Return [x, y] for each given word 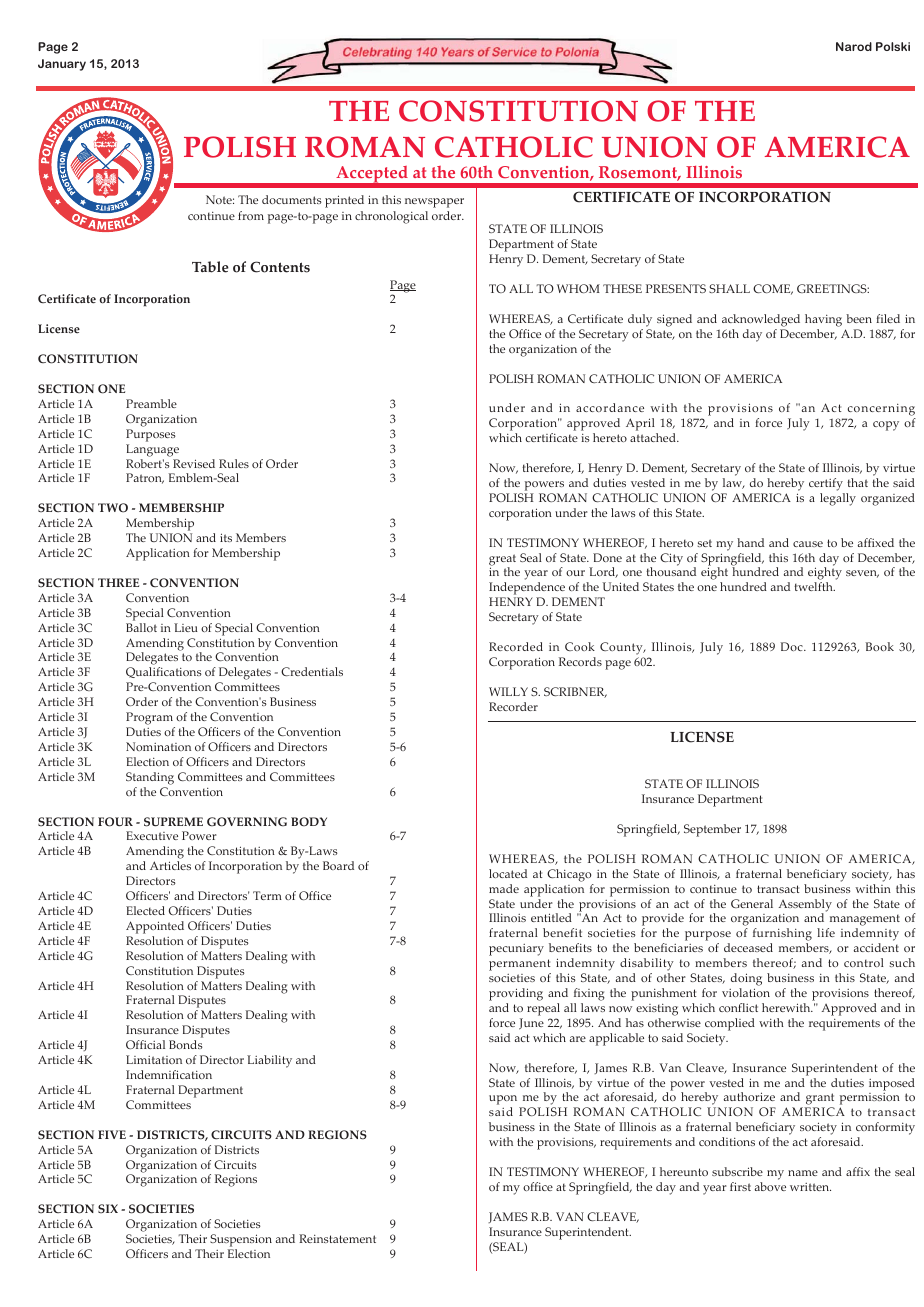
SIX [108, 1209]
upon [504, 1101]
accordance [610, 407]
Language [152, 450]
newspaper [434, 203]
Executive [152, 835]
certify [826, 484]
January [62, 65]
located [508, 873]
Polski [893, 46]
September [712, 830]
